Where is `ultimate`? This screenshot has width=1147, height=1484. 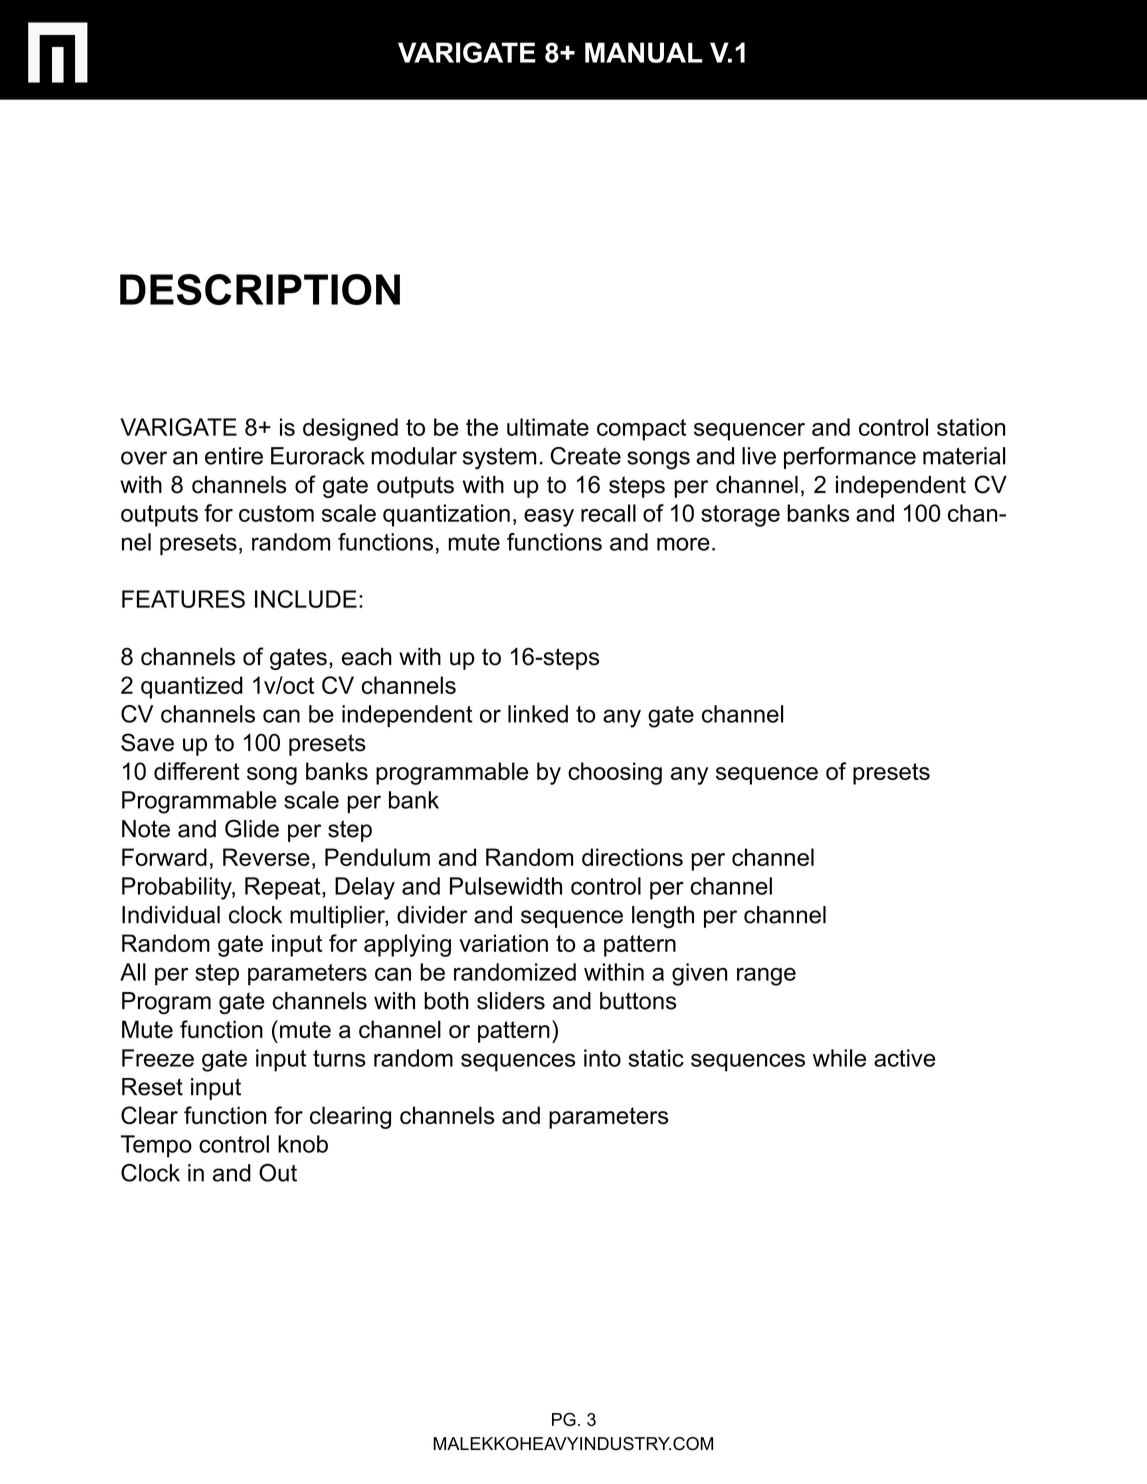 ultimate is located at coordinates (548, 427).
